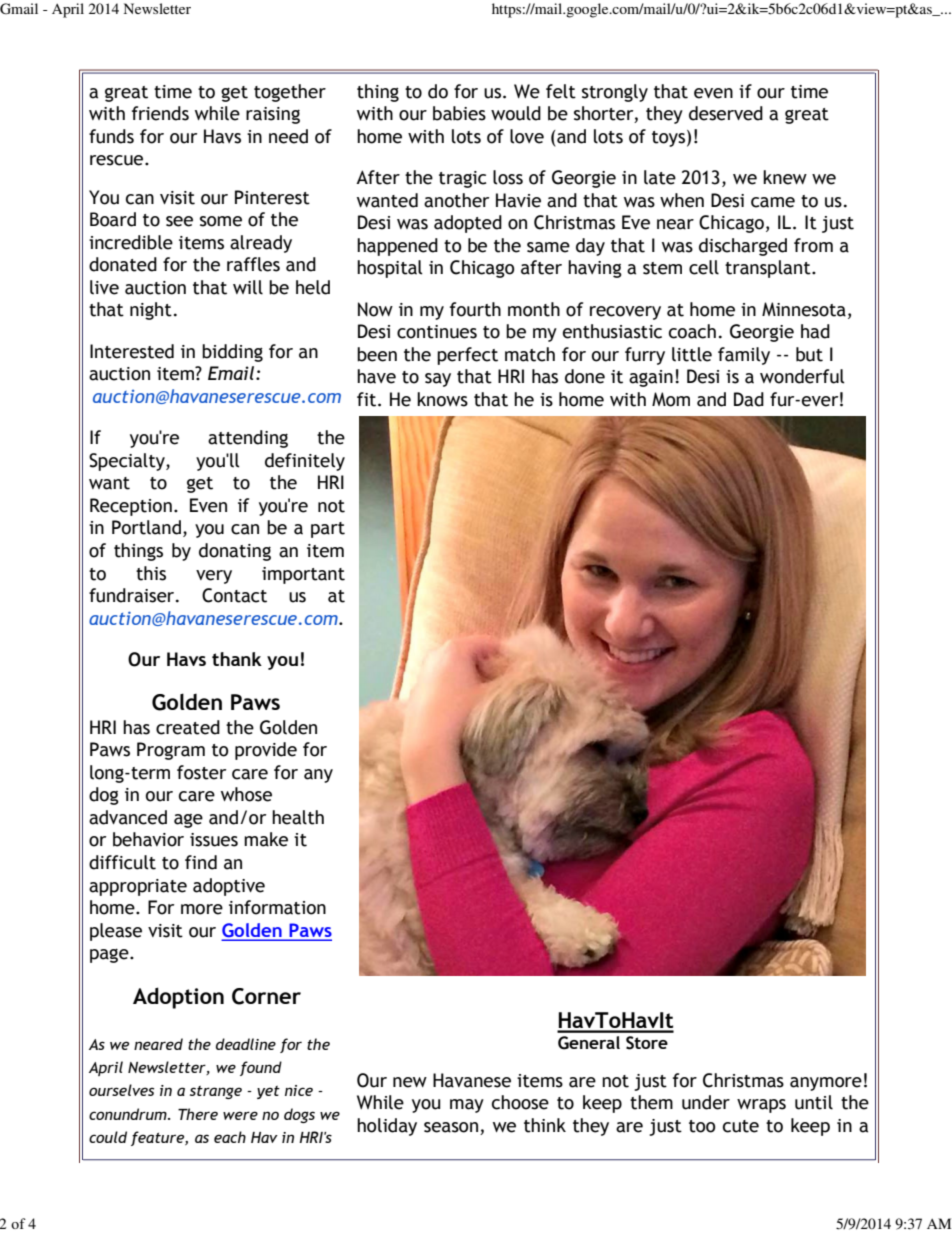 This screenshot has height=1233, width=952. What do you see at coordinates (726, 113) in the screenshot?
I see `deserved` at bounding box center [726, 113].
